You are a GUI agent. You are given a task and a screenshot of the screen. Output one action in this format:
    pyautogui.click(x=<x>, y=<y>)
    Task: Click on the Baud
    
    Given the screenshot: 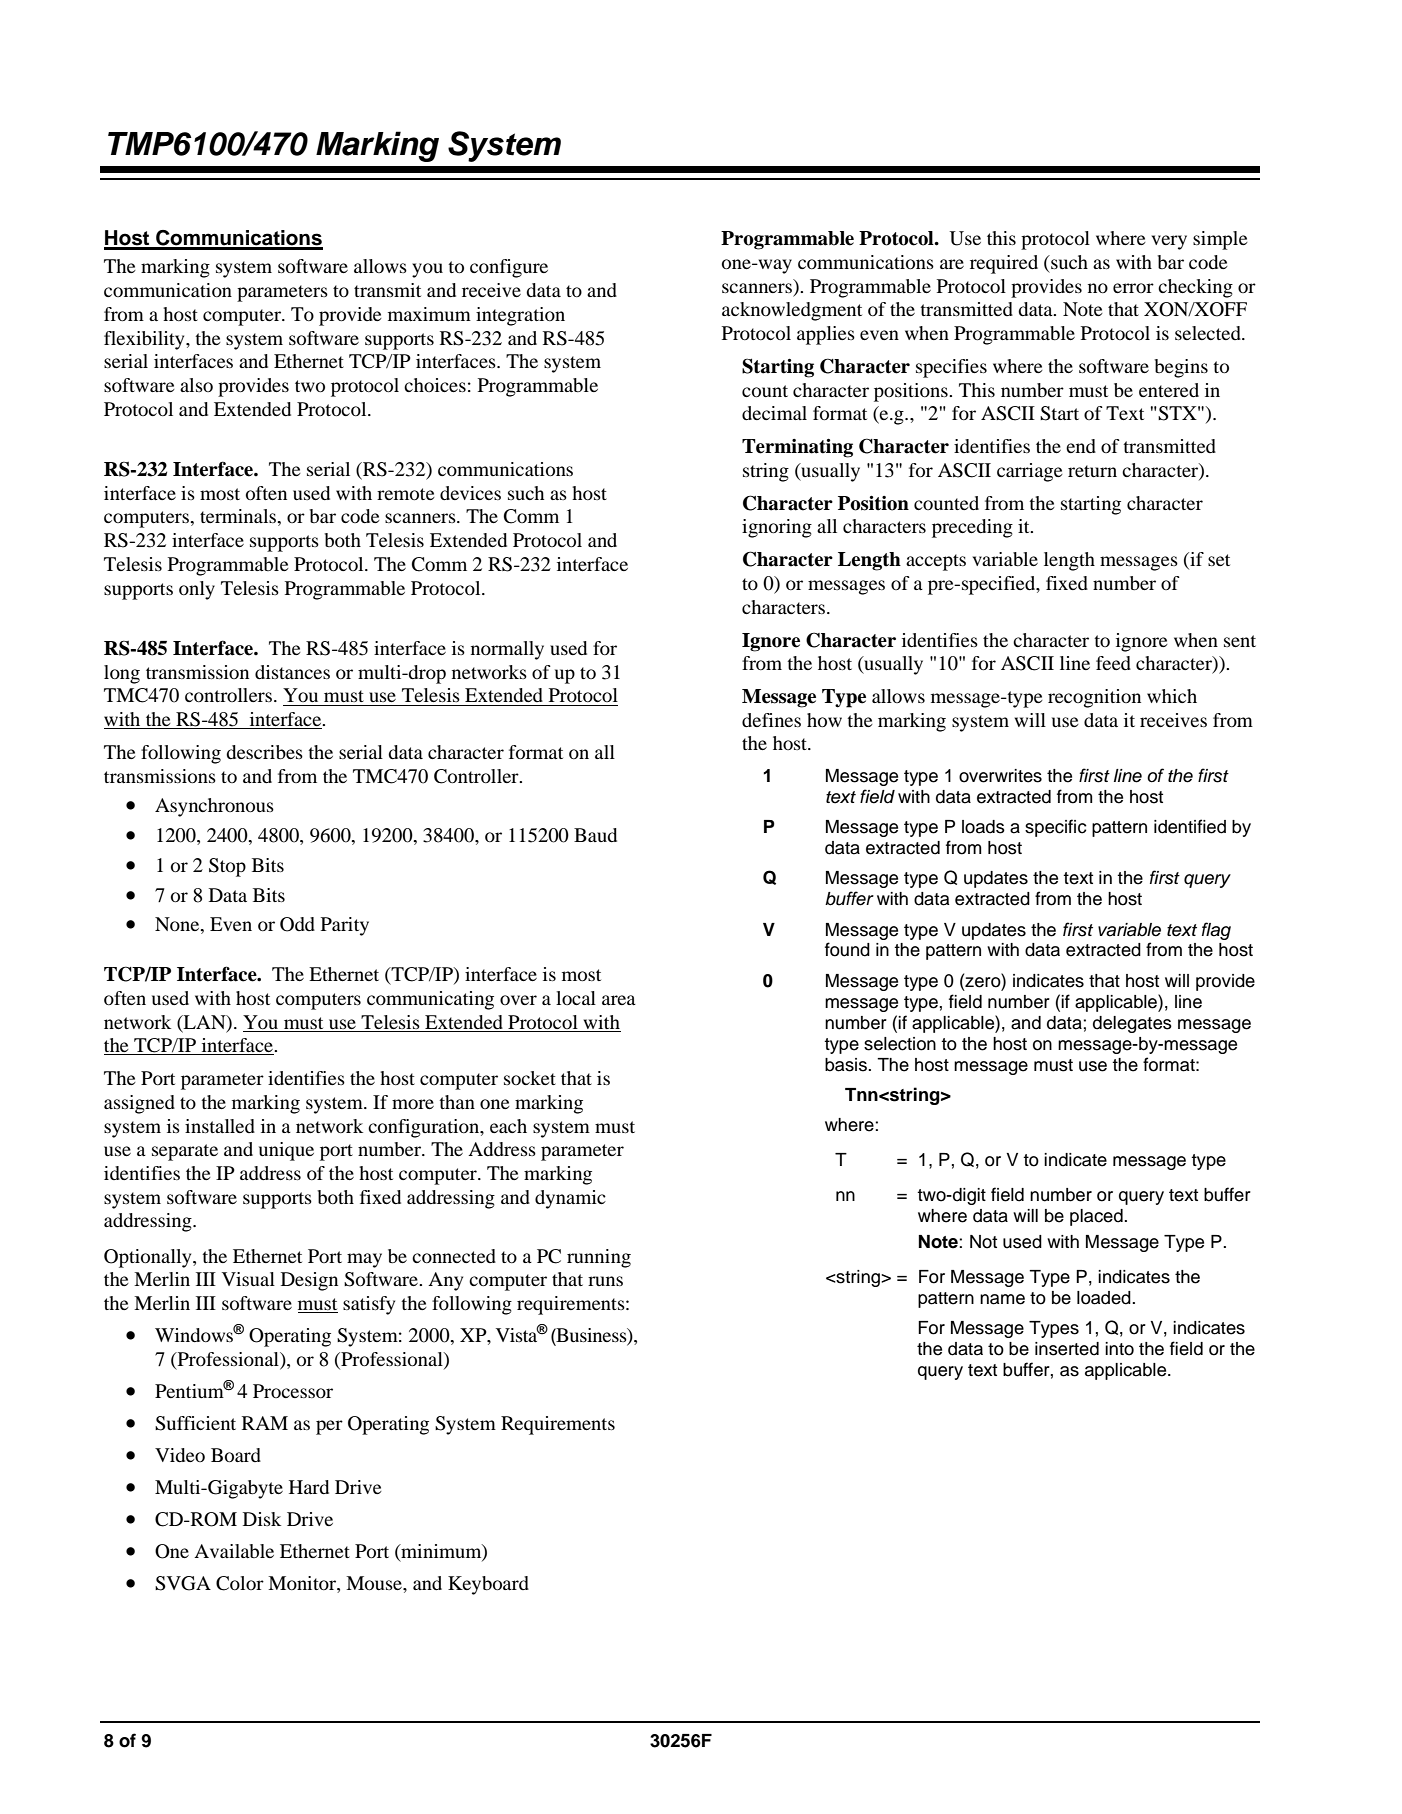 What is the action you would take?
    pyautogui.click(x=595, y=835)
